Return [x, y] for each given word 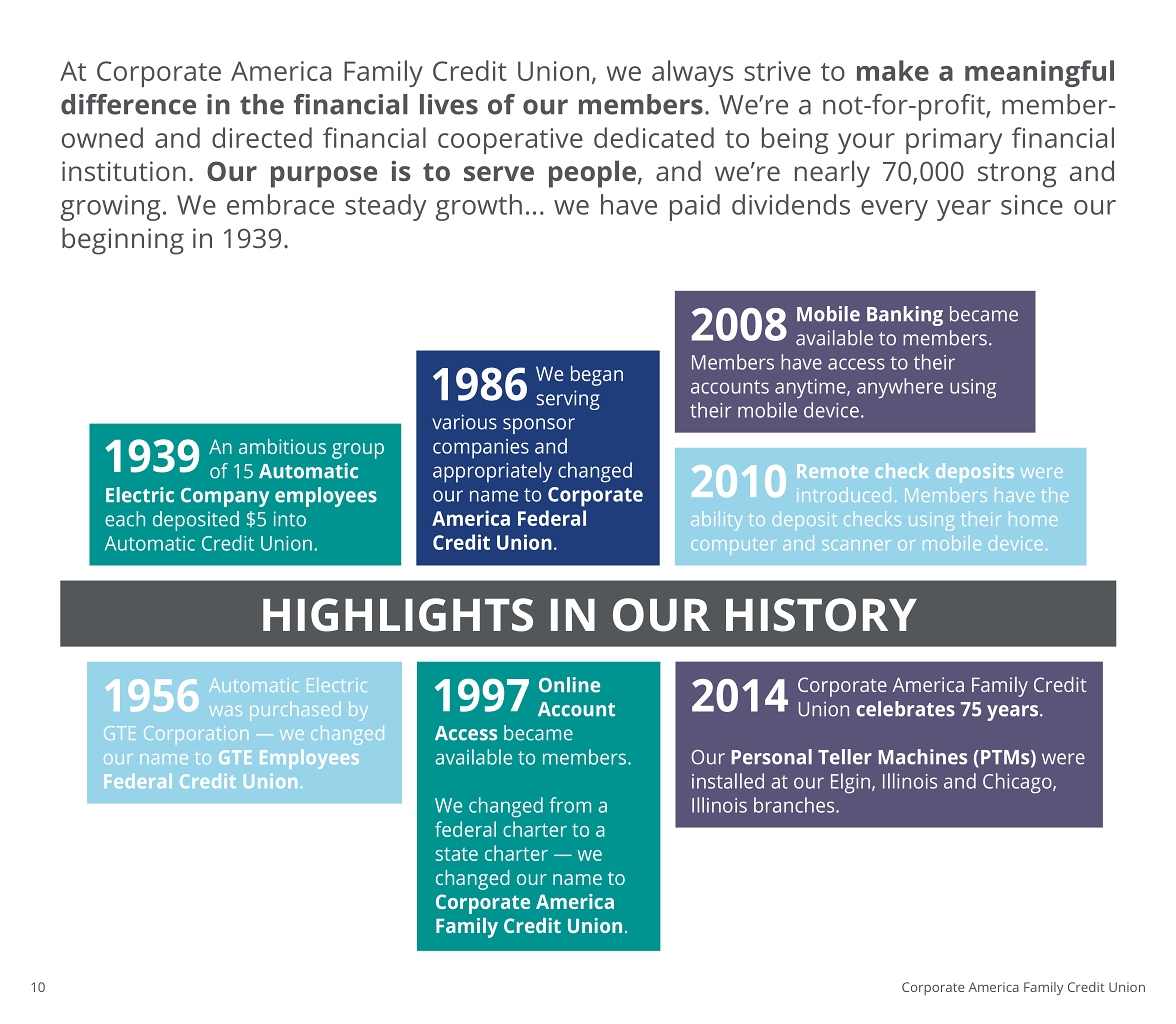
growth [479, 207]
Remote [832, 471]
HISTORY [821, 615]
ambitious [282, 446]
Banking [905, 316]
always [692, 73]
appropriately [492, 472]
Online [569, 685]
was [226, 711]
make [893, 70]
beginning [123, 241]
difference [128, 104]
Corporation [196, 735]
